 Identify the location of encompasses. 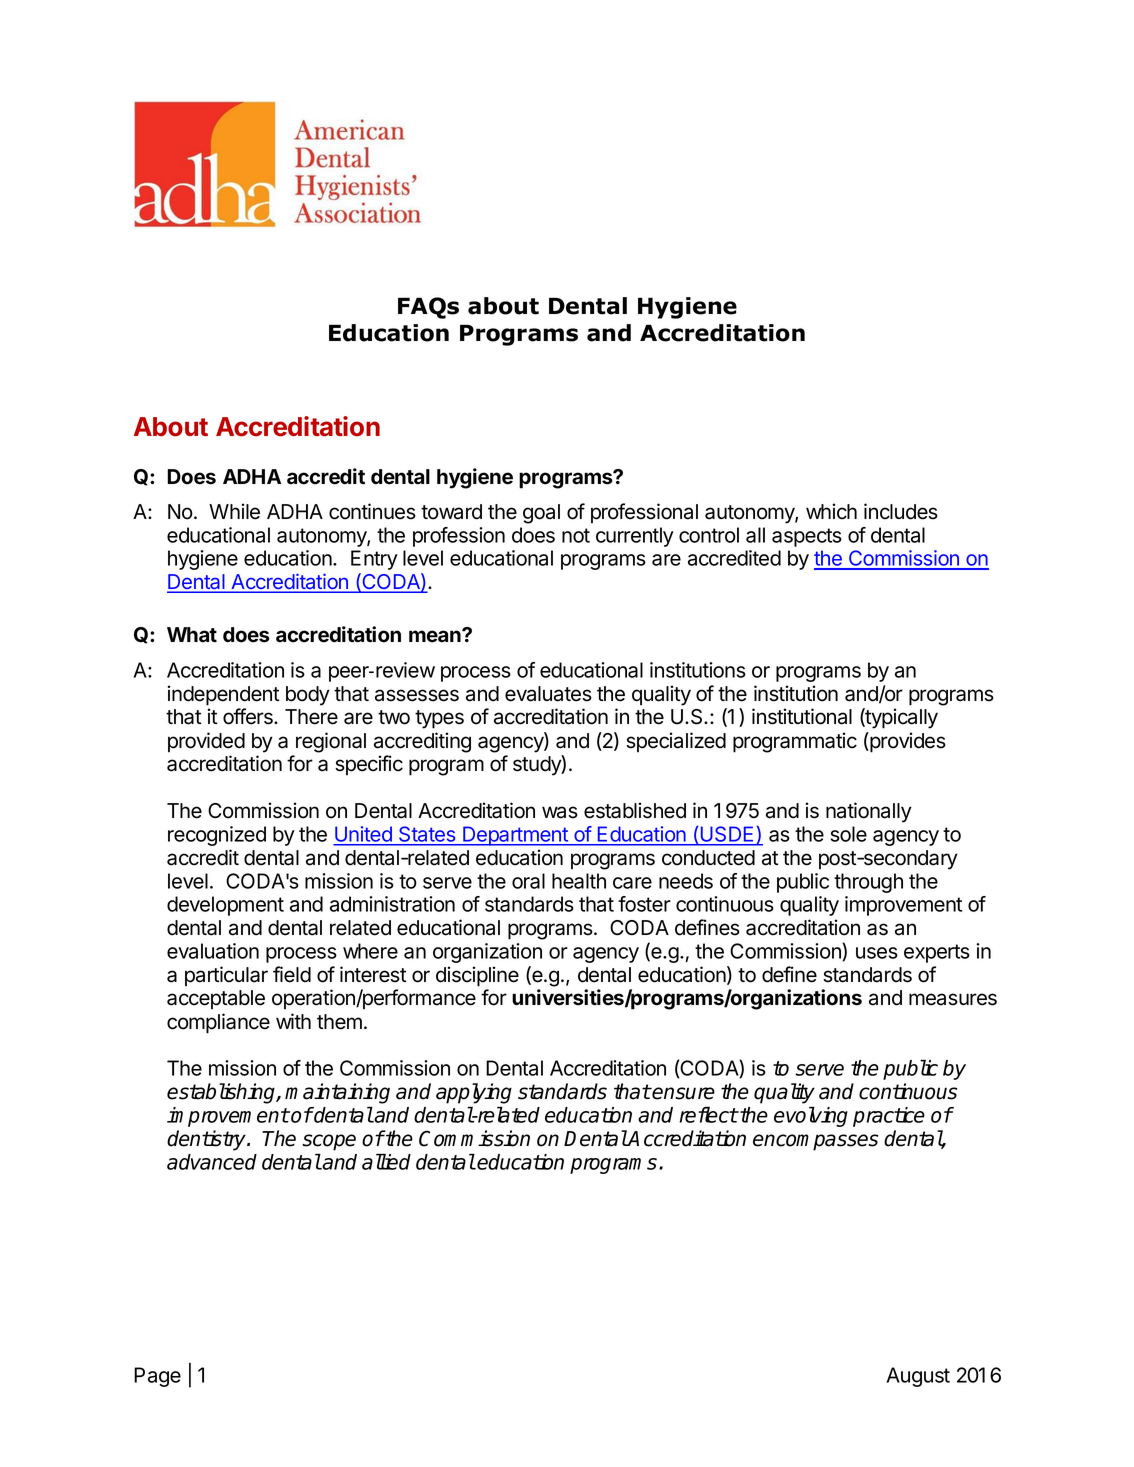
(815, 1142).
